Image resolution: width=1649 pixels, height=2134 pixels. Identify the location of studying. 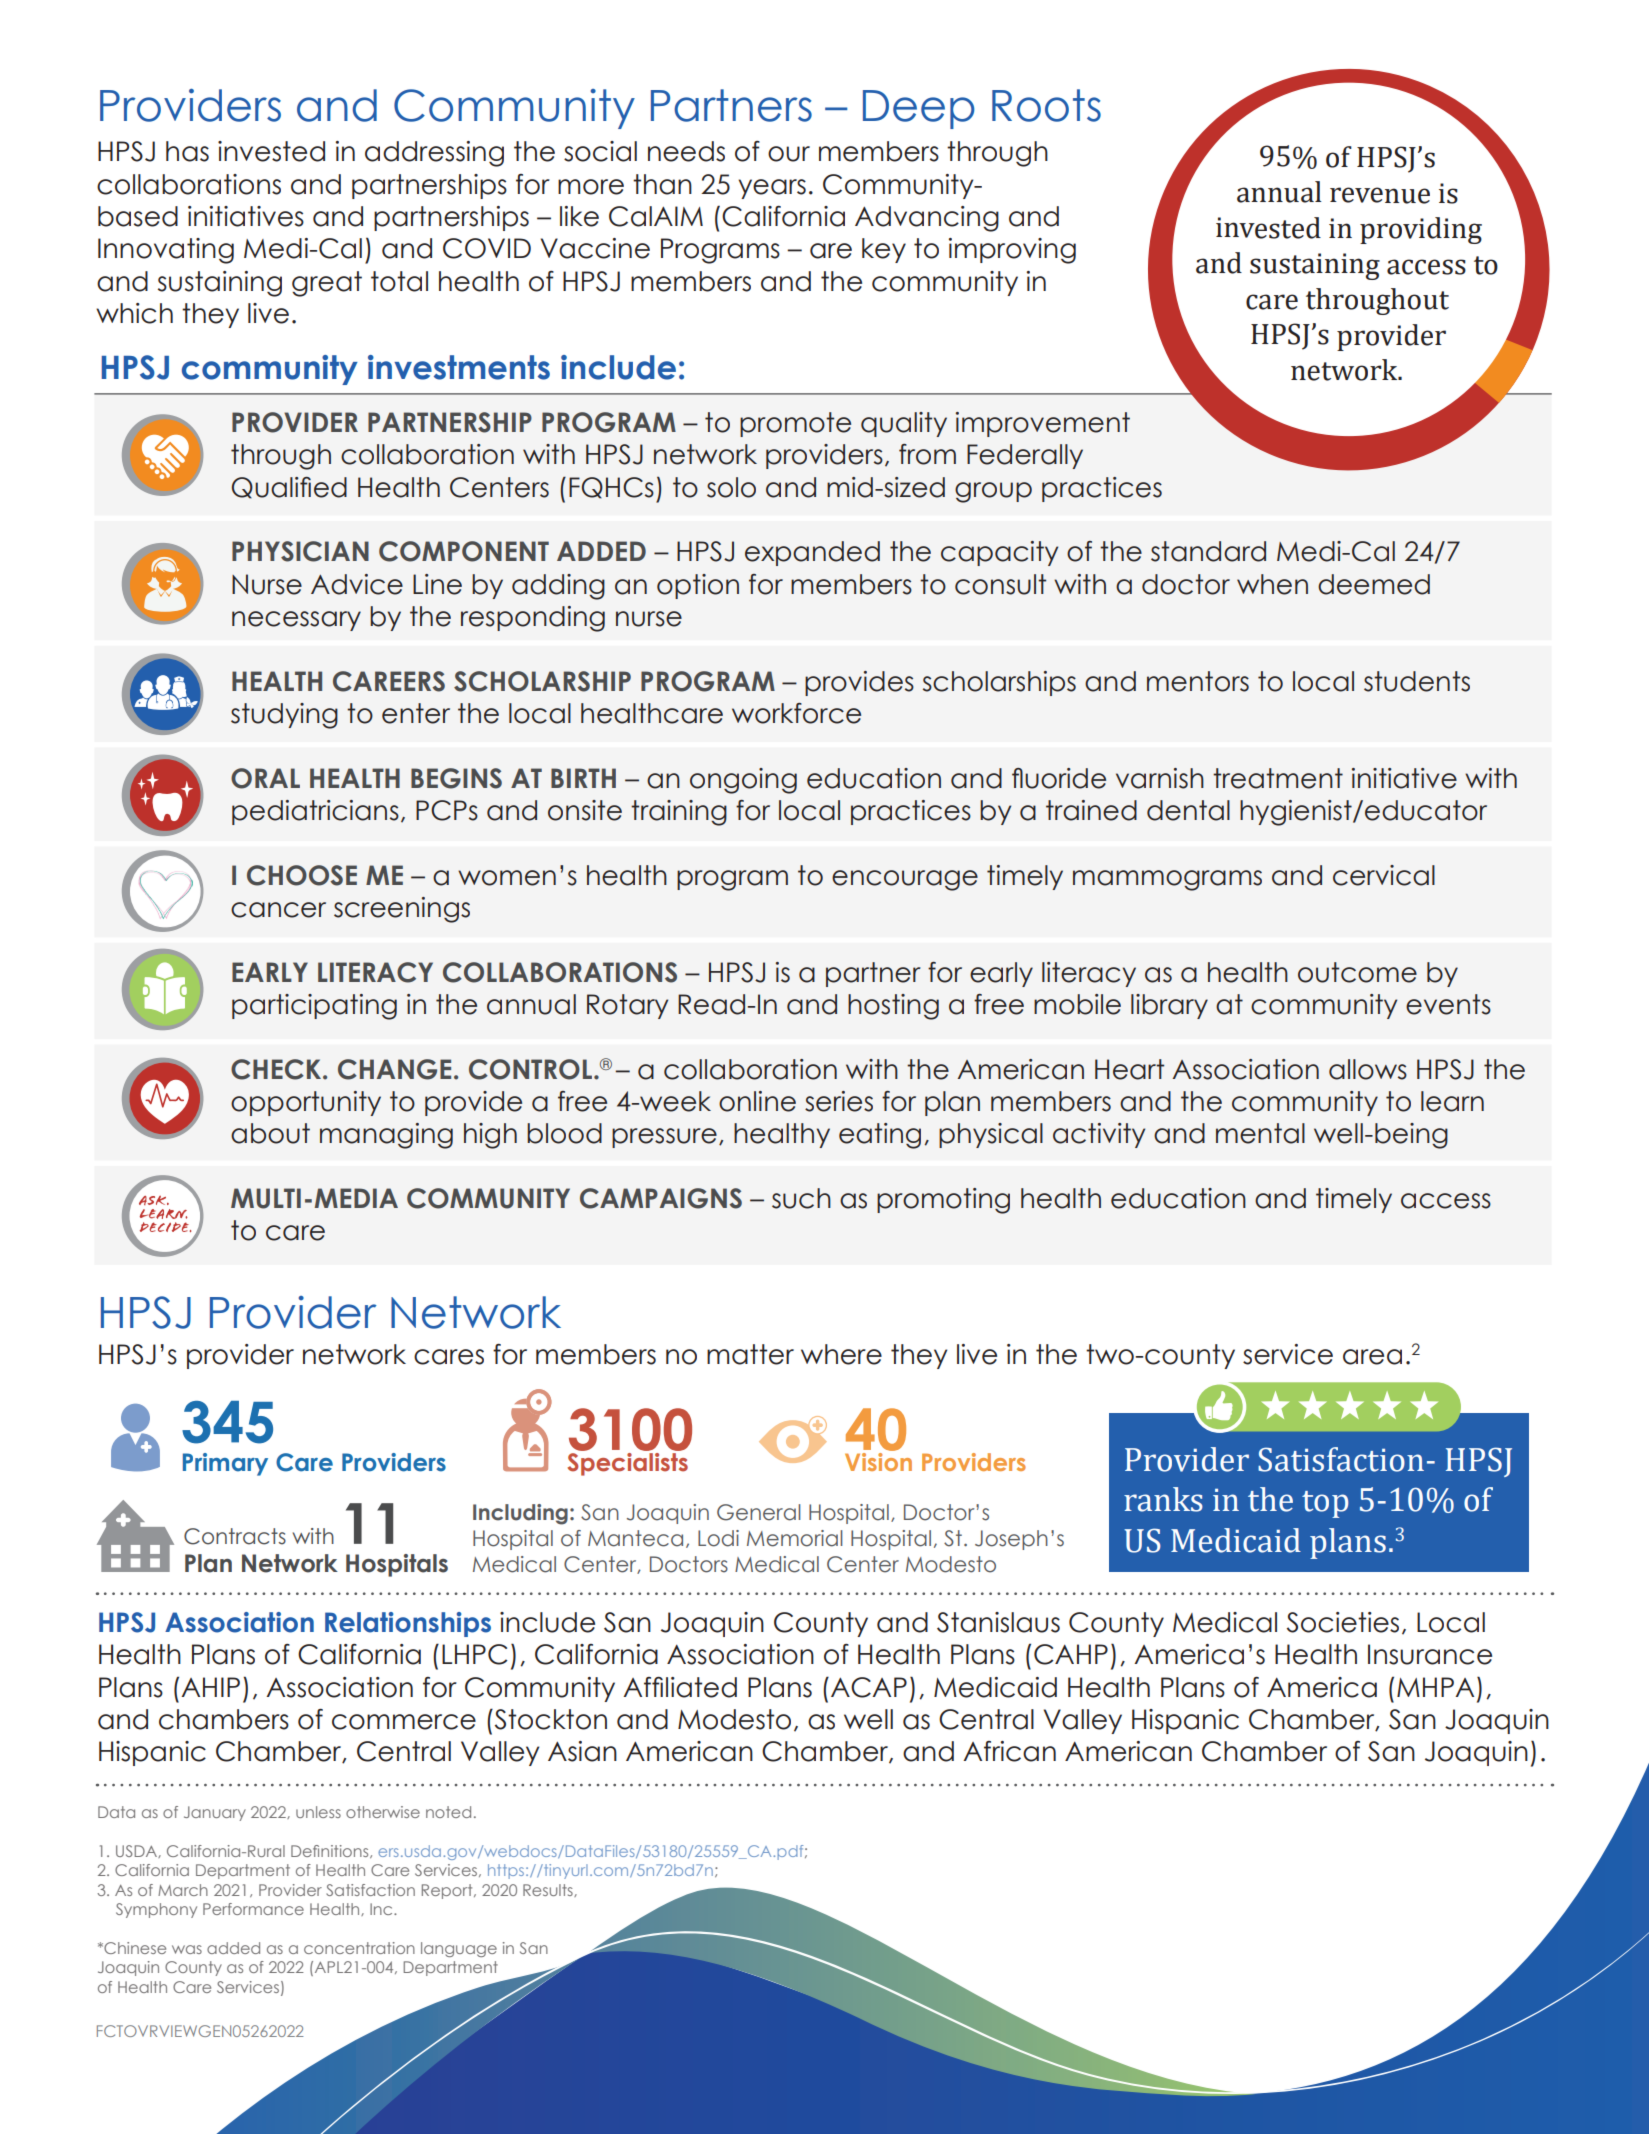
(284, 716).
